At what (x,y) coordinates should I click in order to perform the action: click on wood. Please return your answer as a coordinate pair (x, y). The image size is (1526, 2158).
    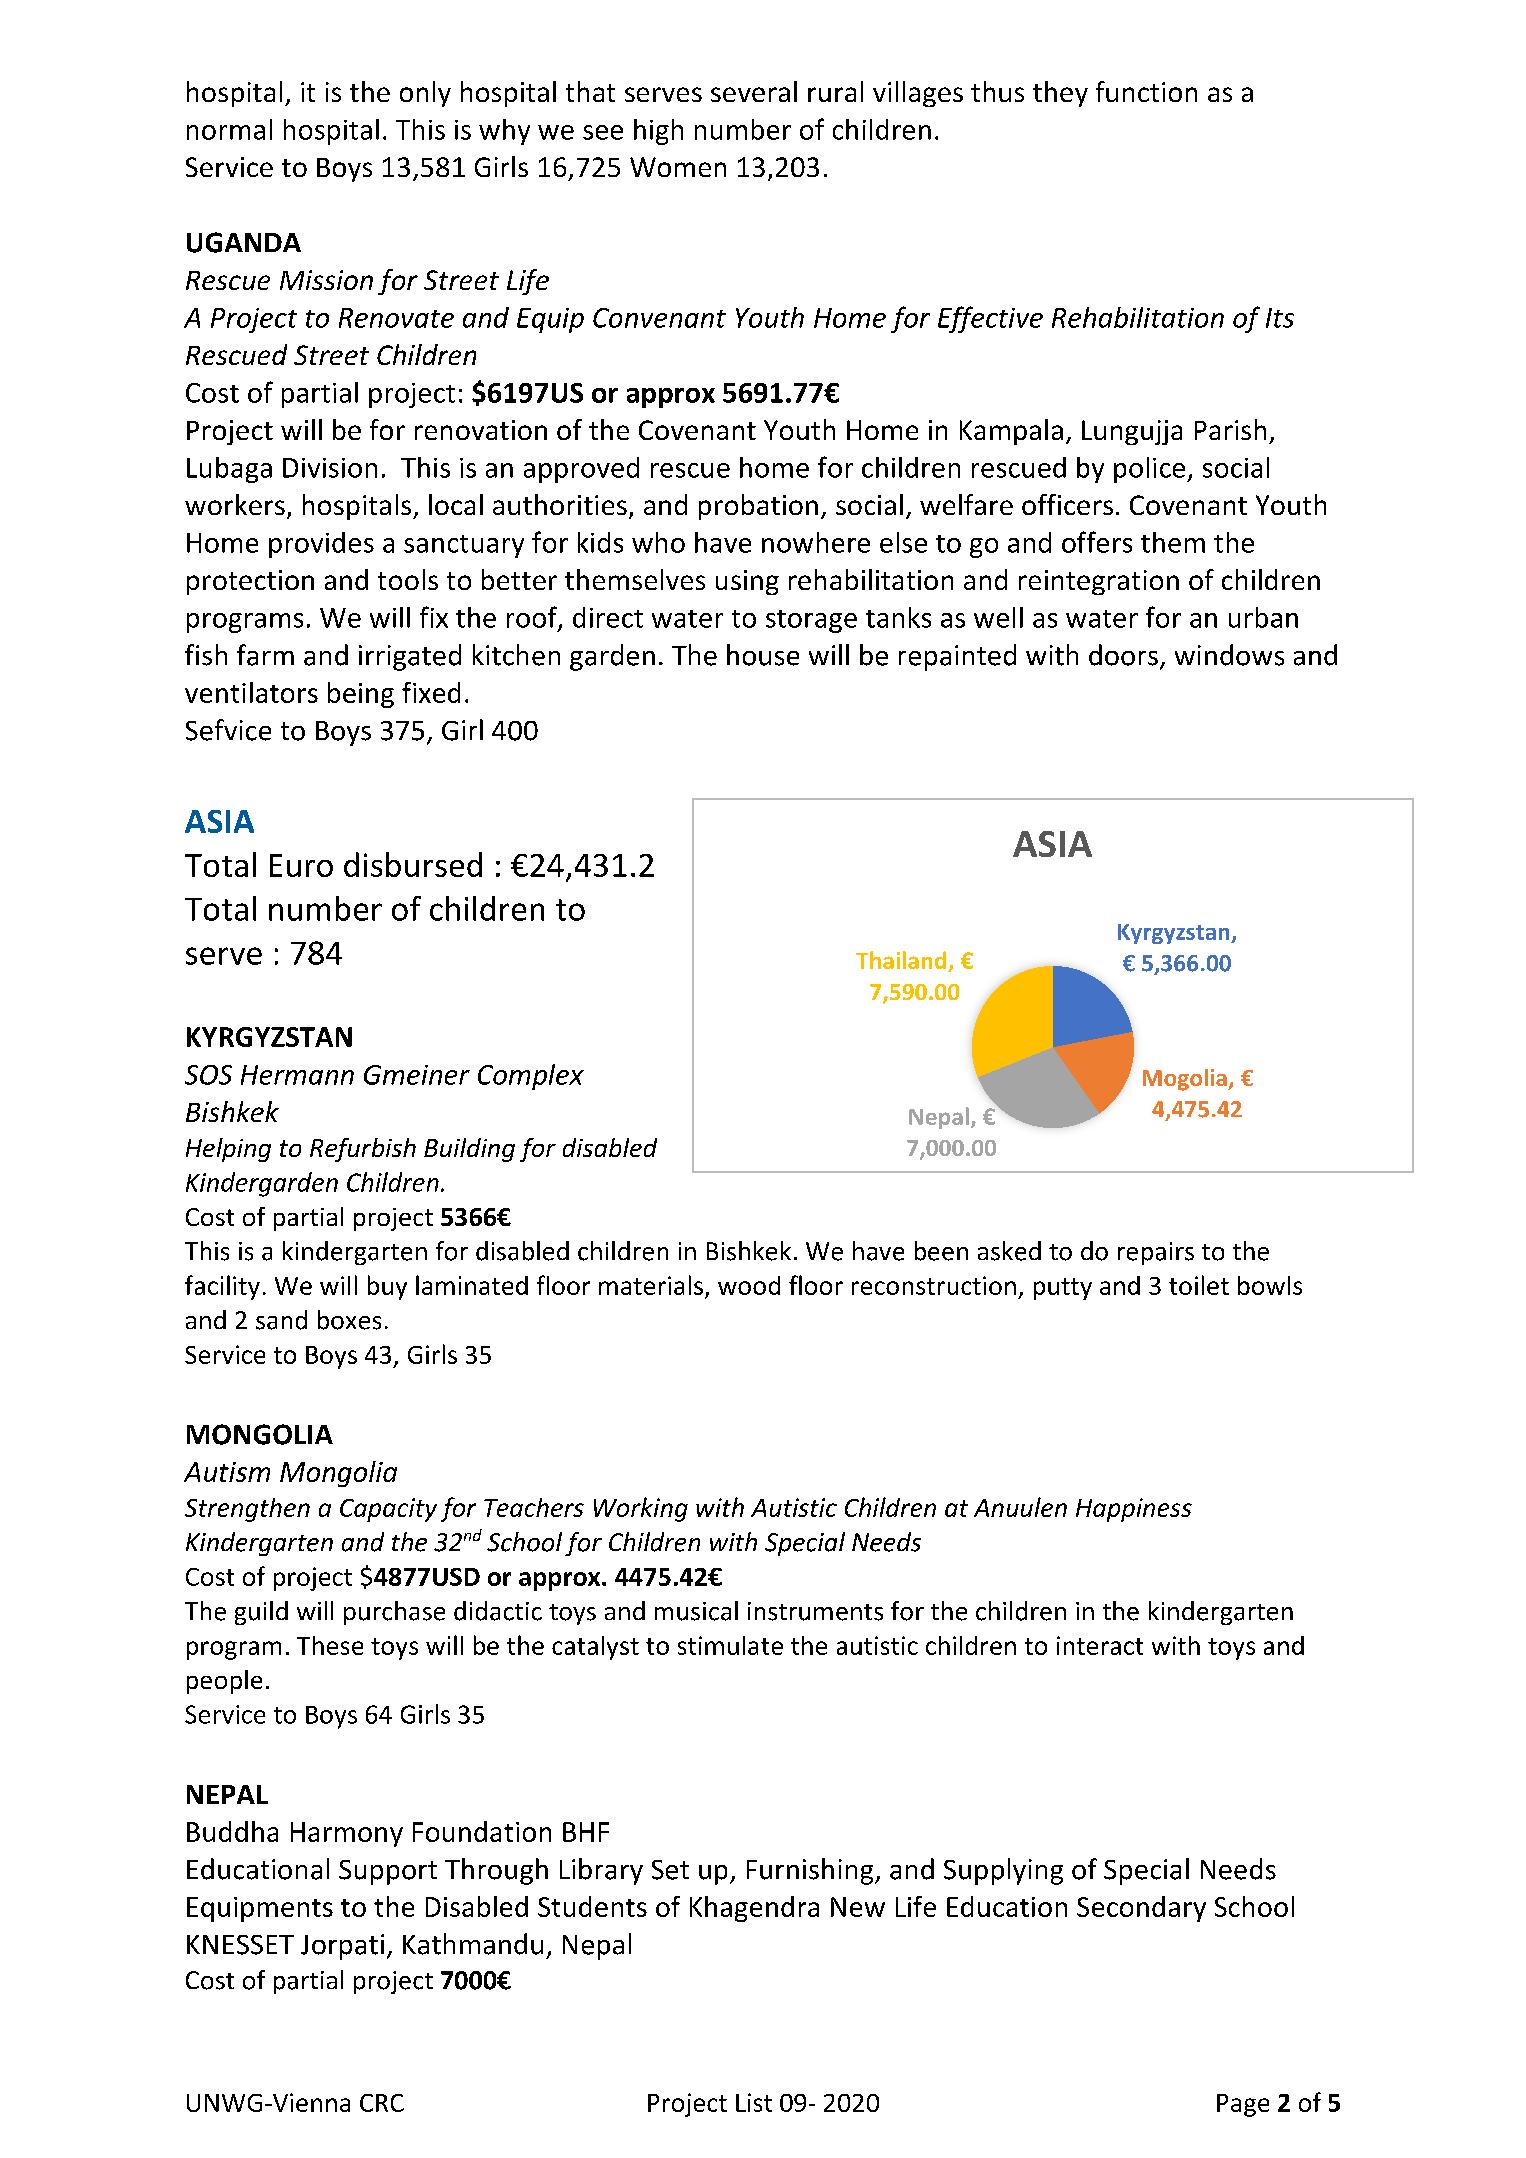
    Looking at the image, I should click on (749, 1285).
